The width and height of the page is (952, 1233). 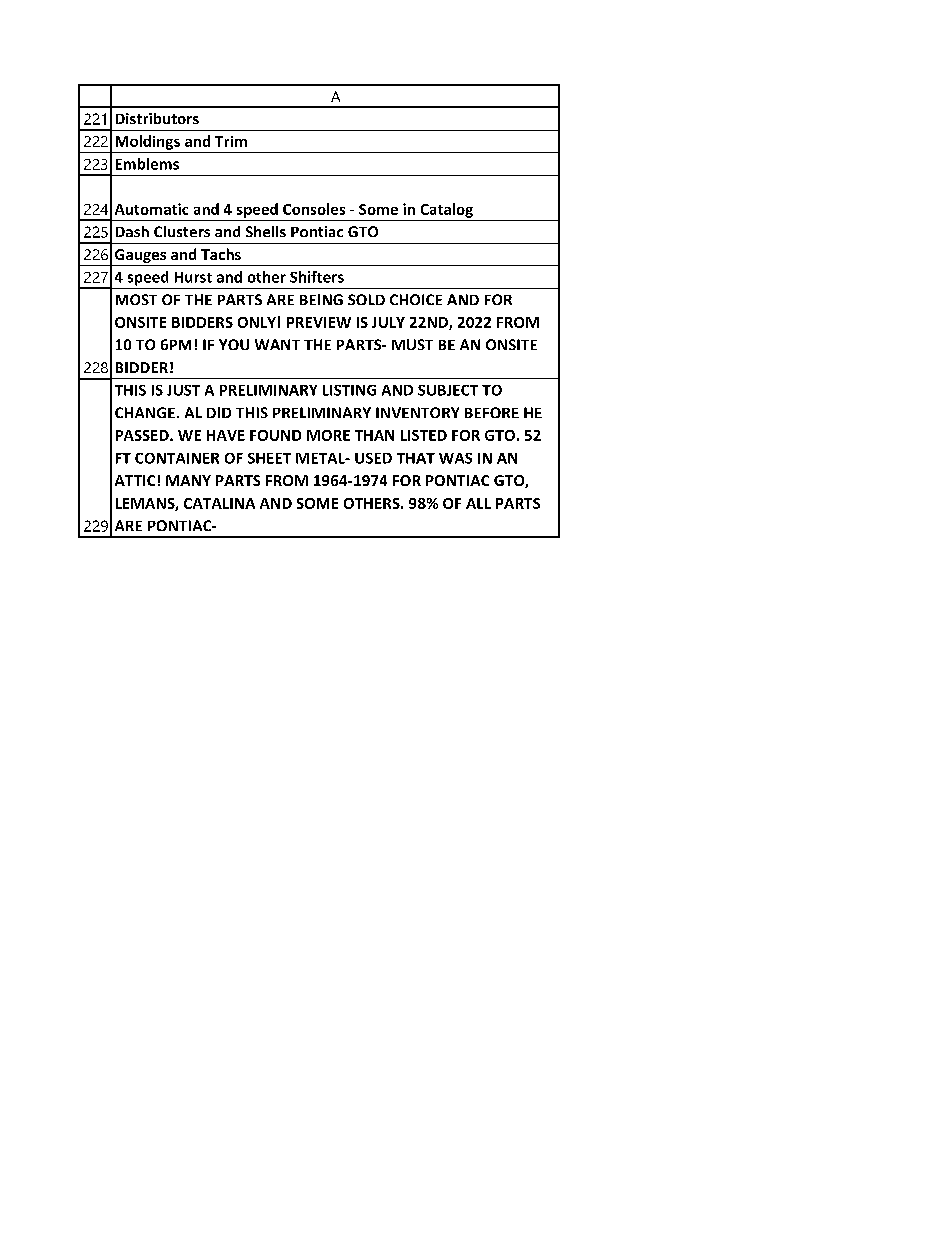 I want to click on MOST, so click(x=136, y=299).
